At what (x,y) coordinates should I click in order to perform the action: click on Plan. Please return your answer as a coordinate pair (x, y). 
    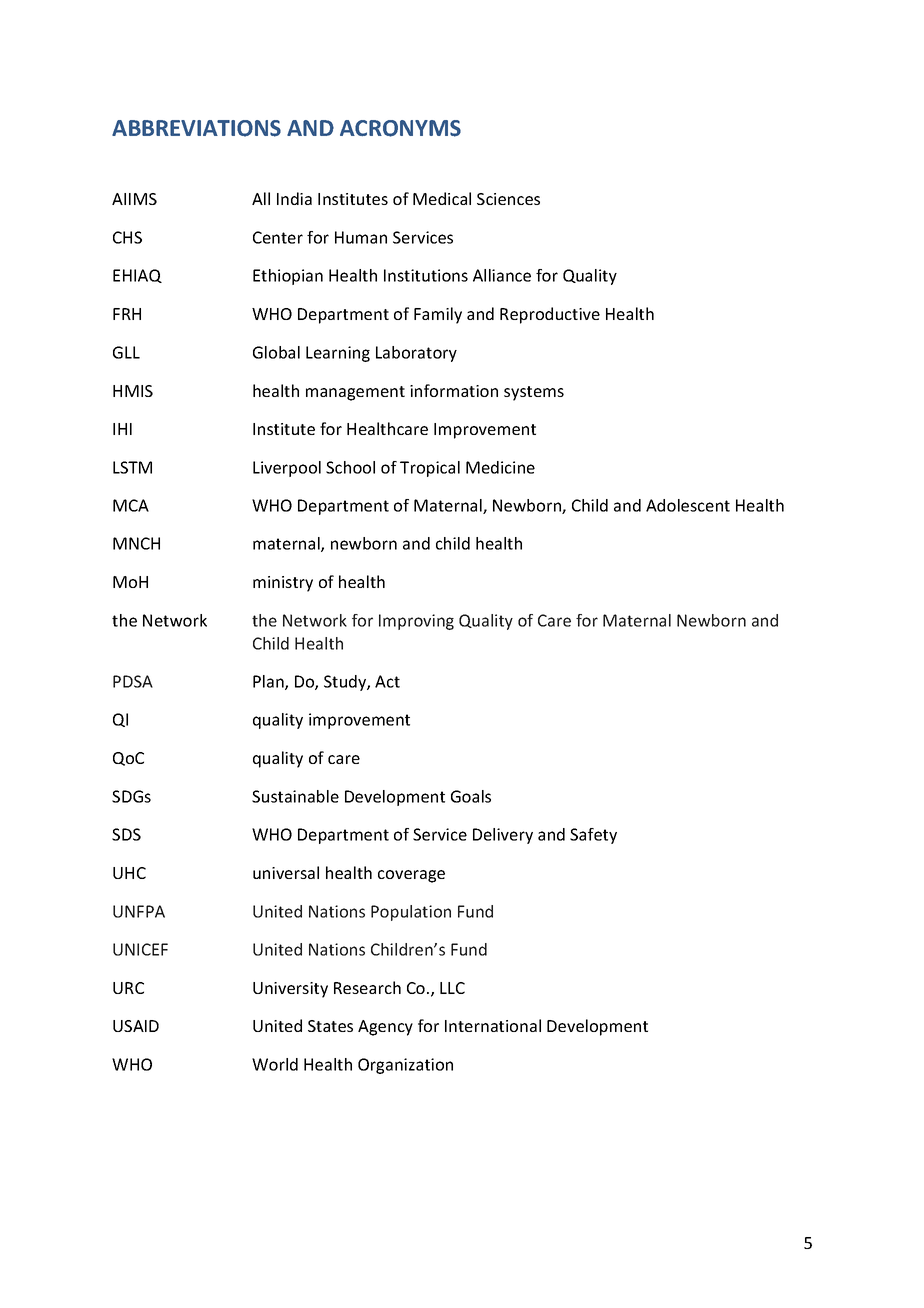
    Looking at the image, I should click on (269, 682).
